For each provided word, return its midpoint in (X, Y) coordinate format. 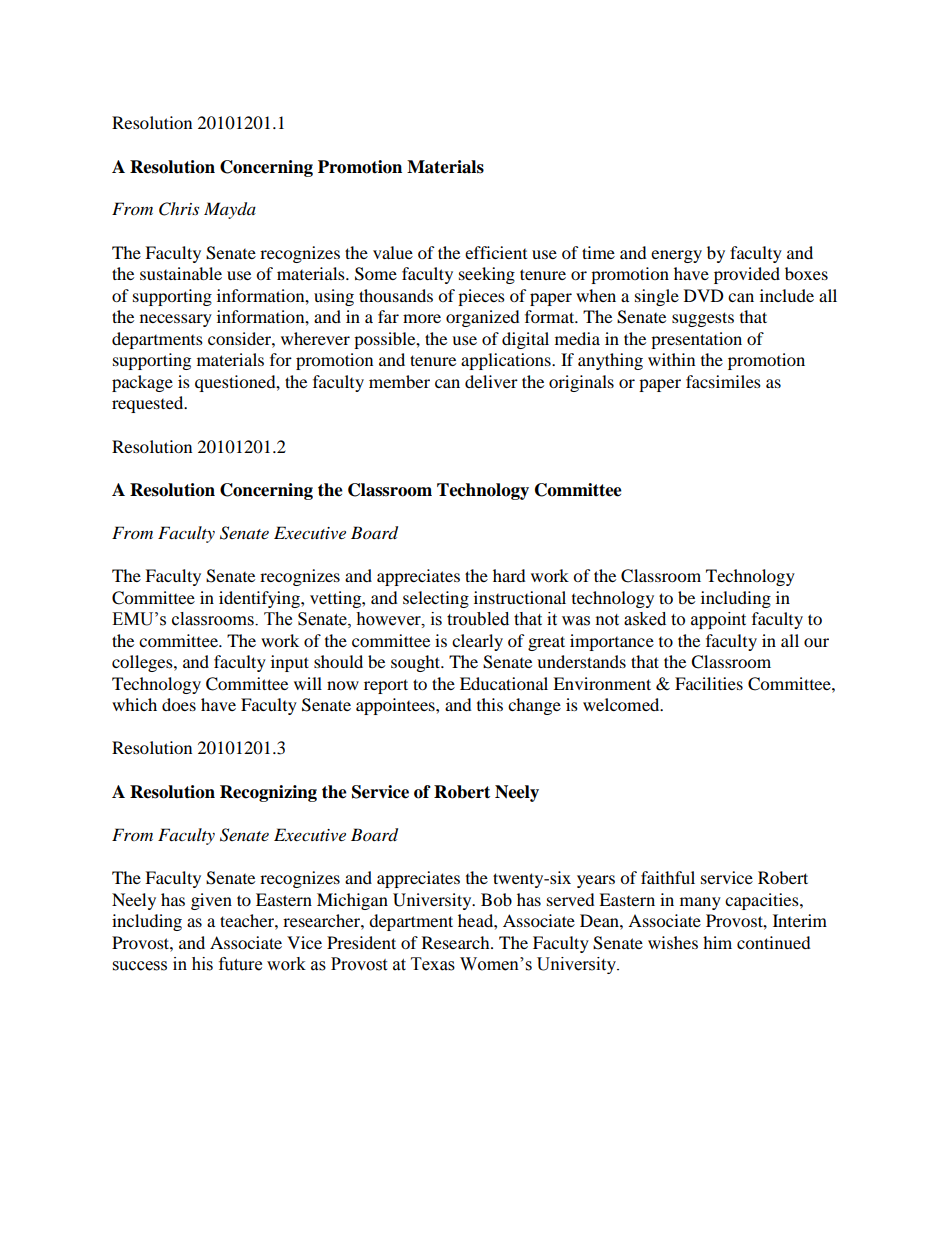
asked (645, 619)
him (717, 942)
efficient (496, 252)
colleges (143, 663)
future (240, 964)
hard (509, 575)
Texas (433, 964)
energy (676, 256)
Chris (179, 209)
